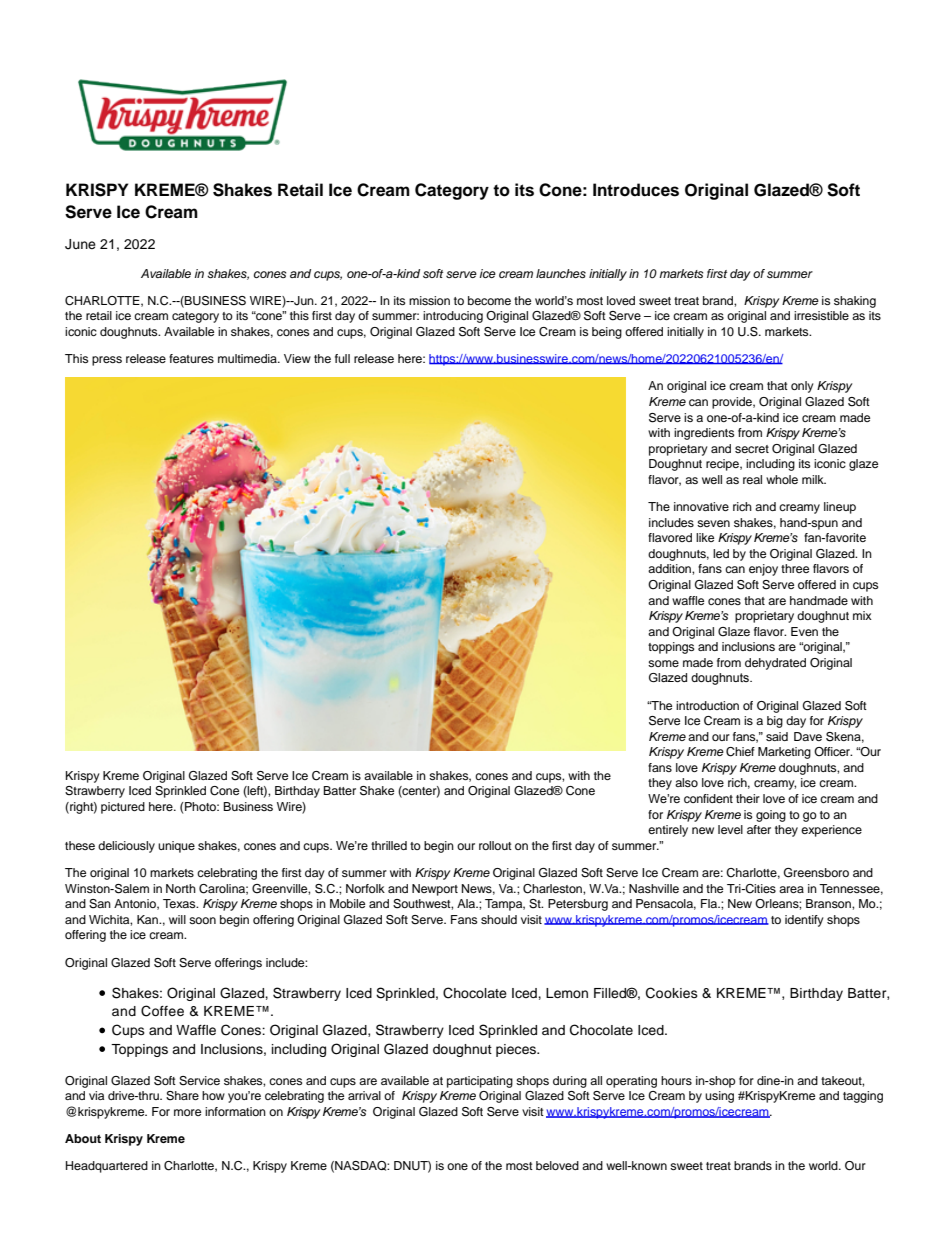 Image resolution: width=952 pixels, height=1233 pixels. I want to click on June, so click(80, 244).
